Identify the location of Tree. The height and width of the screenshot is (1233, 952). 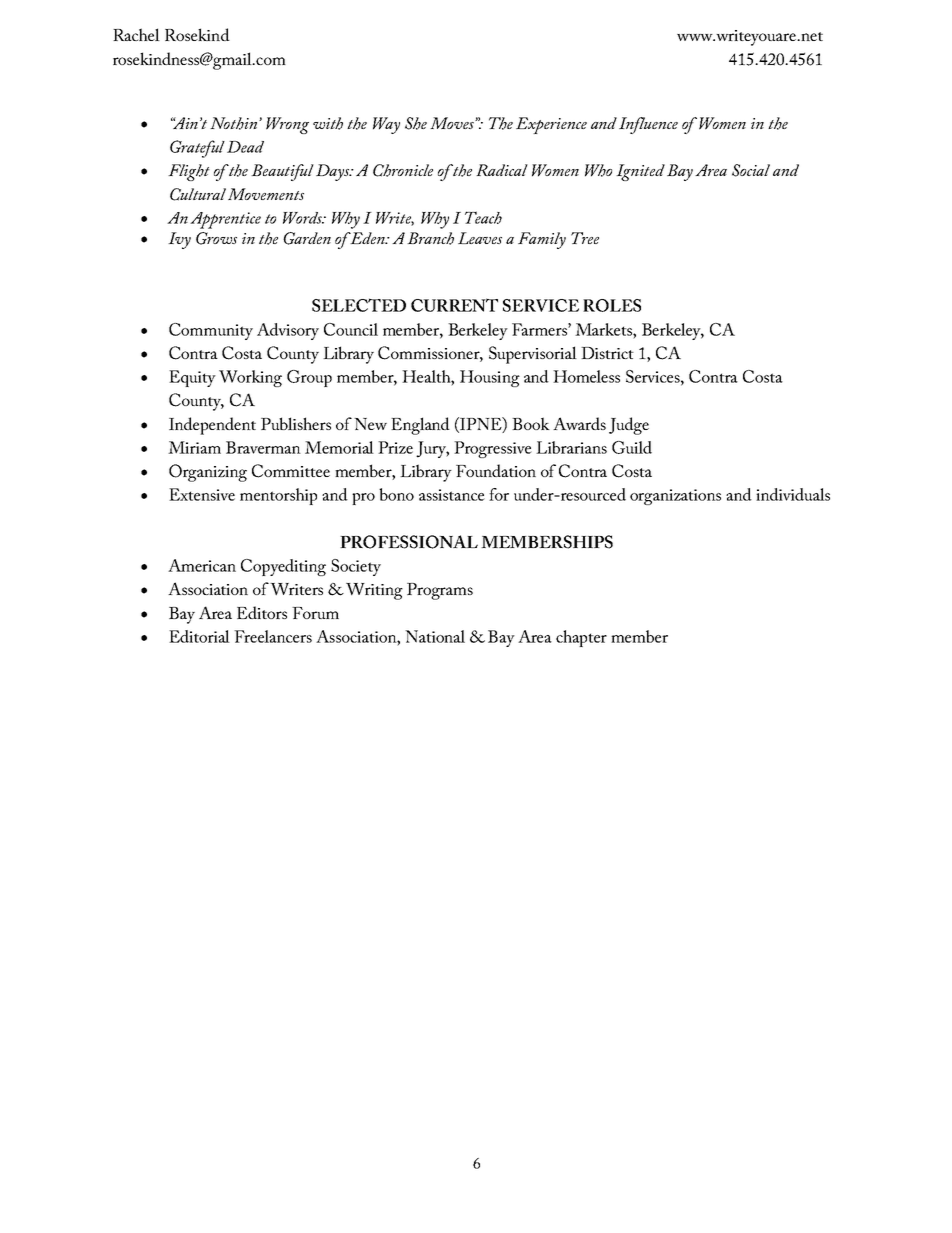
(585, 238).
